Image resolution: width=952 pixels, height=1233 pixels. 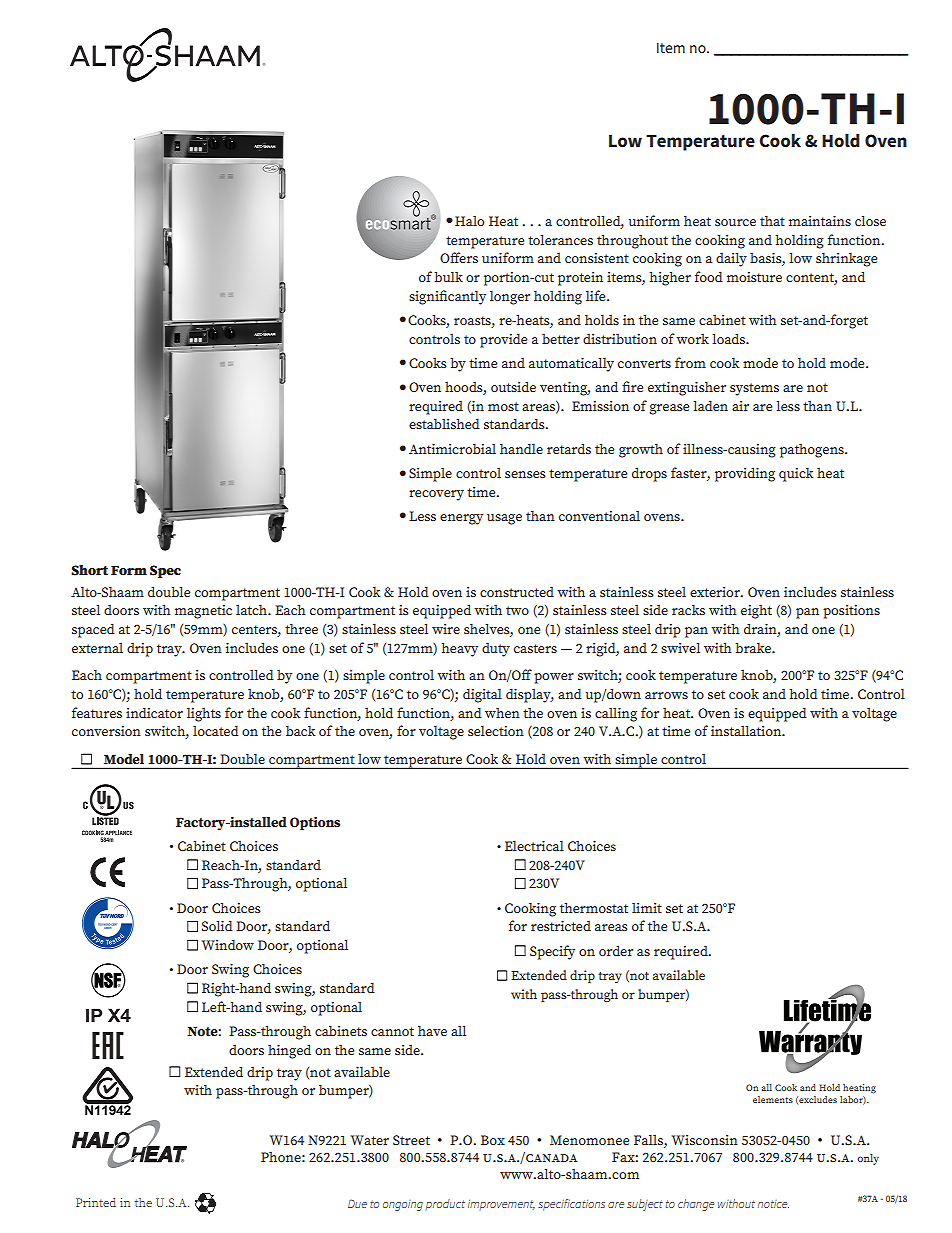 I want to click on Window, so click(x=228, y=945).
